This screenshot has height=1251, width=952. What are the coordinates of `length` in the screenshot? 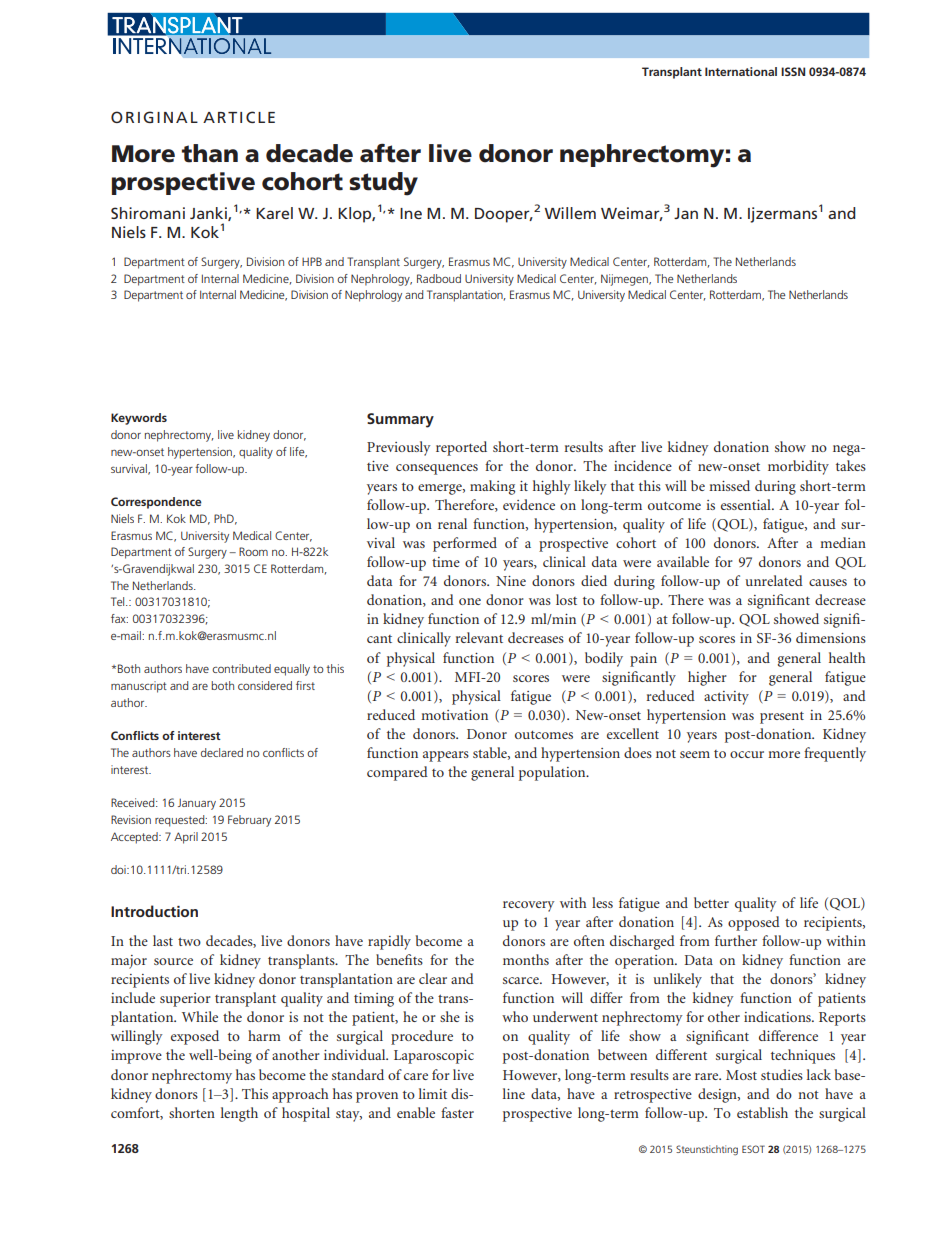 It's located at (239, 1114).
